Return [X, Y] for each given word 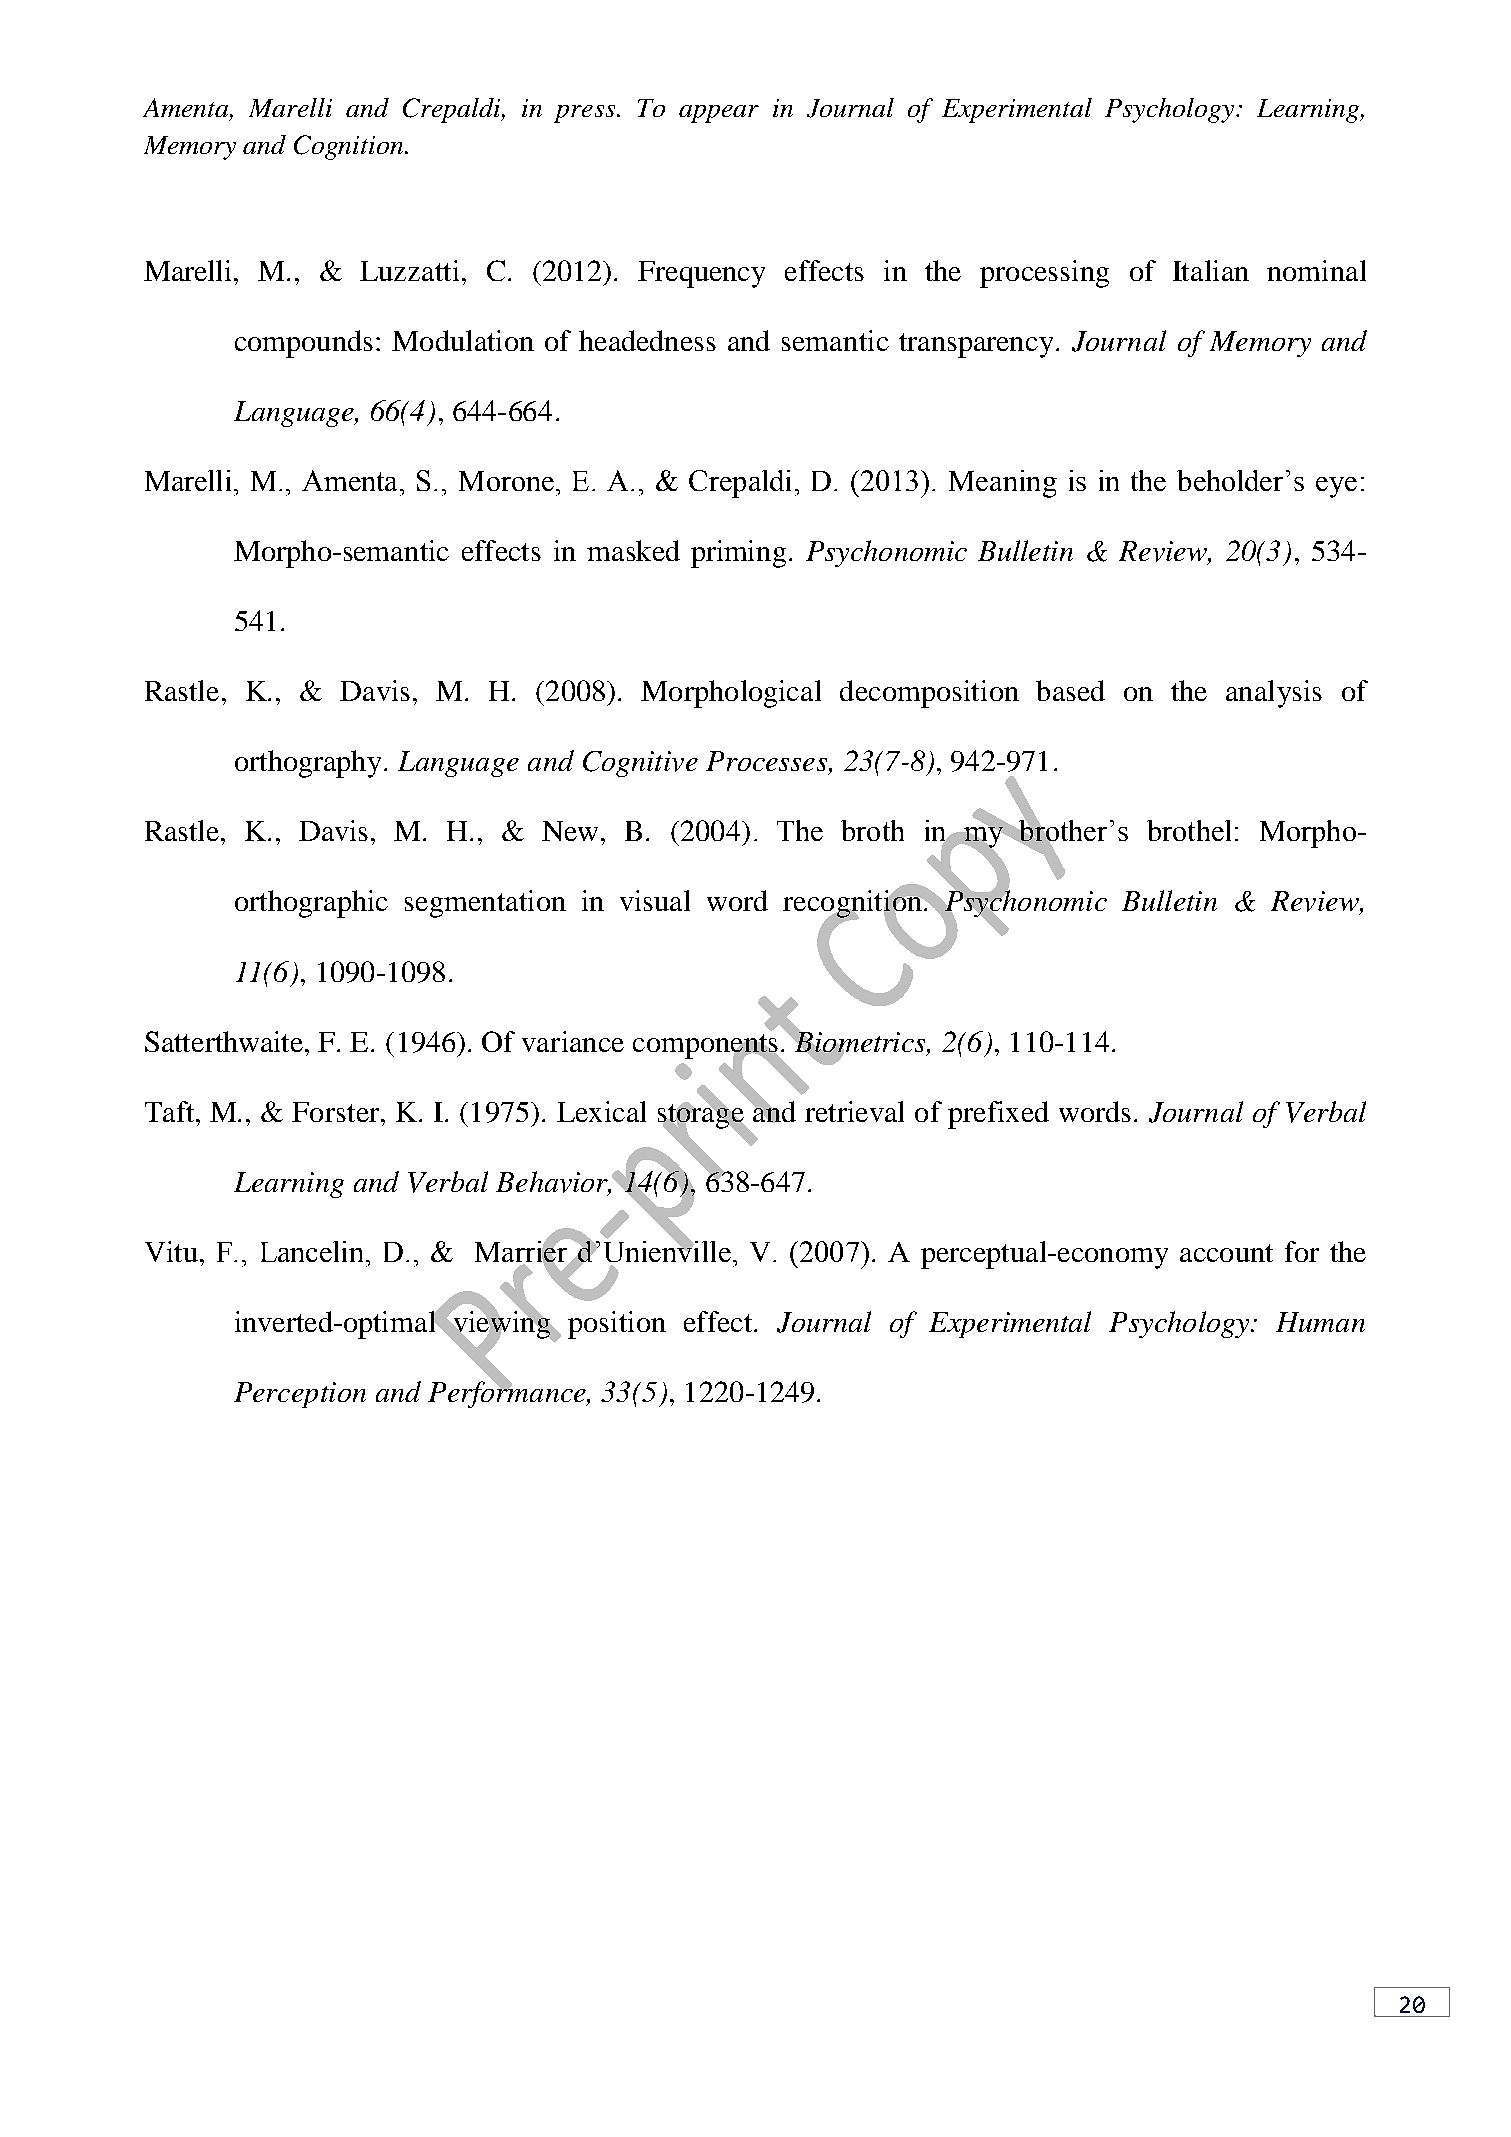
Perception [300, 1395]
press [586, 114]
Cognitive [640, 764]
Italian [1211, 270]
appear [719, 114]
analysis [1274, 694]
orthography [310, 764]
